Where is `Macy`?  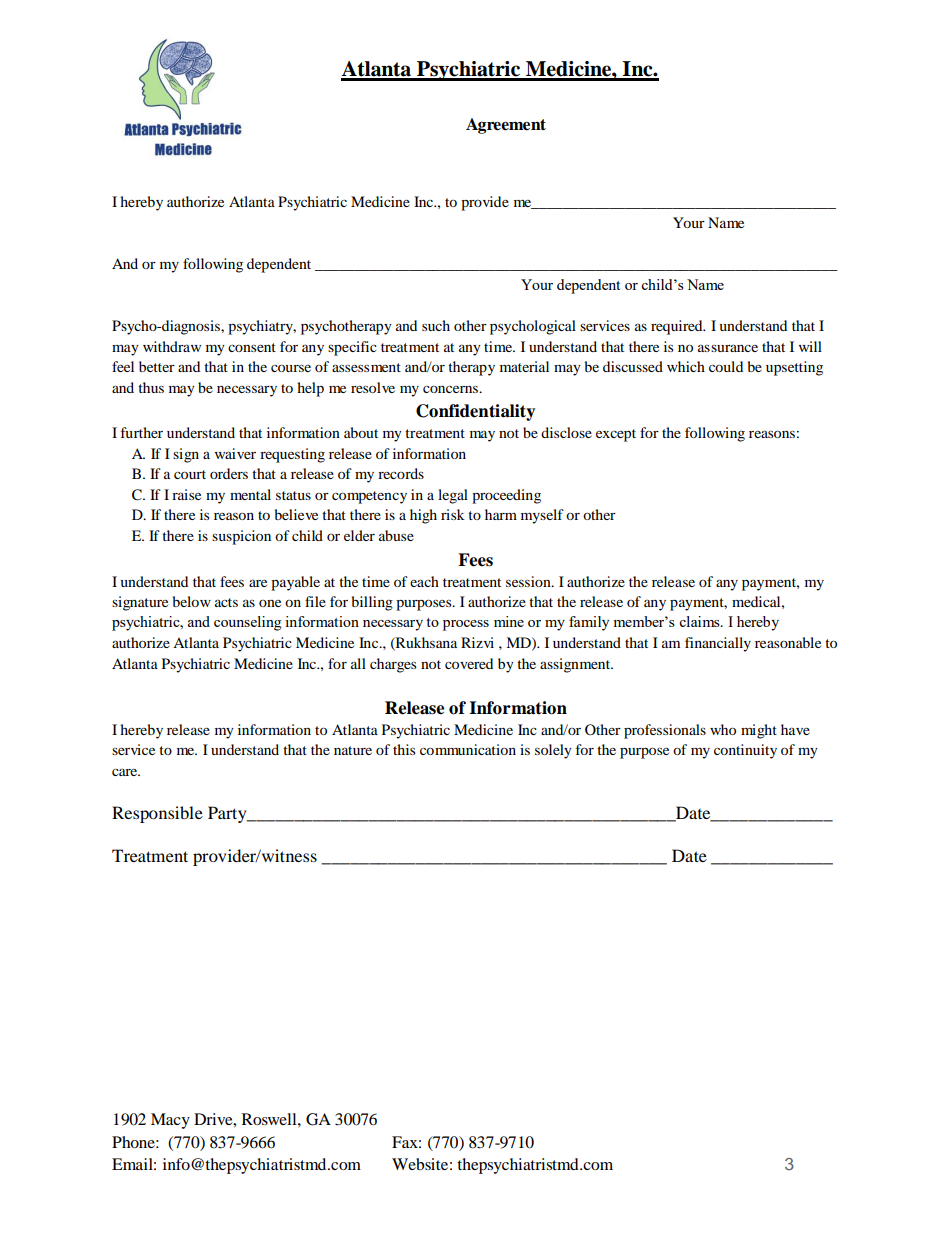 Macy is located at coordinates (170, 1121).
